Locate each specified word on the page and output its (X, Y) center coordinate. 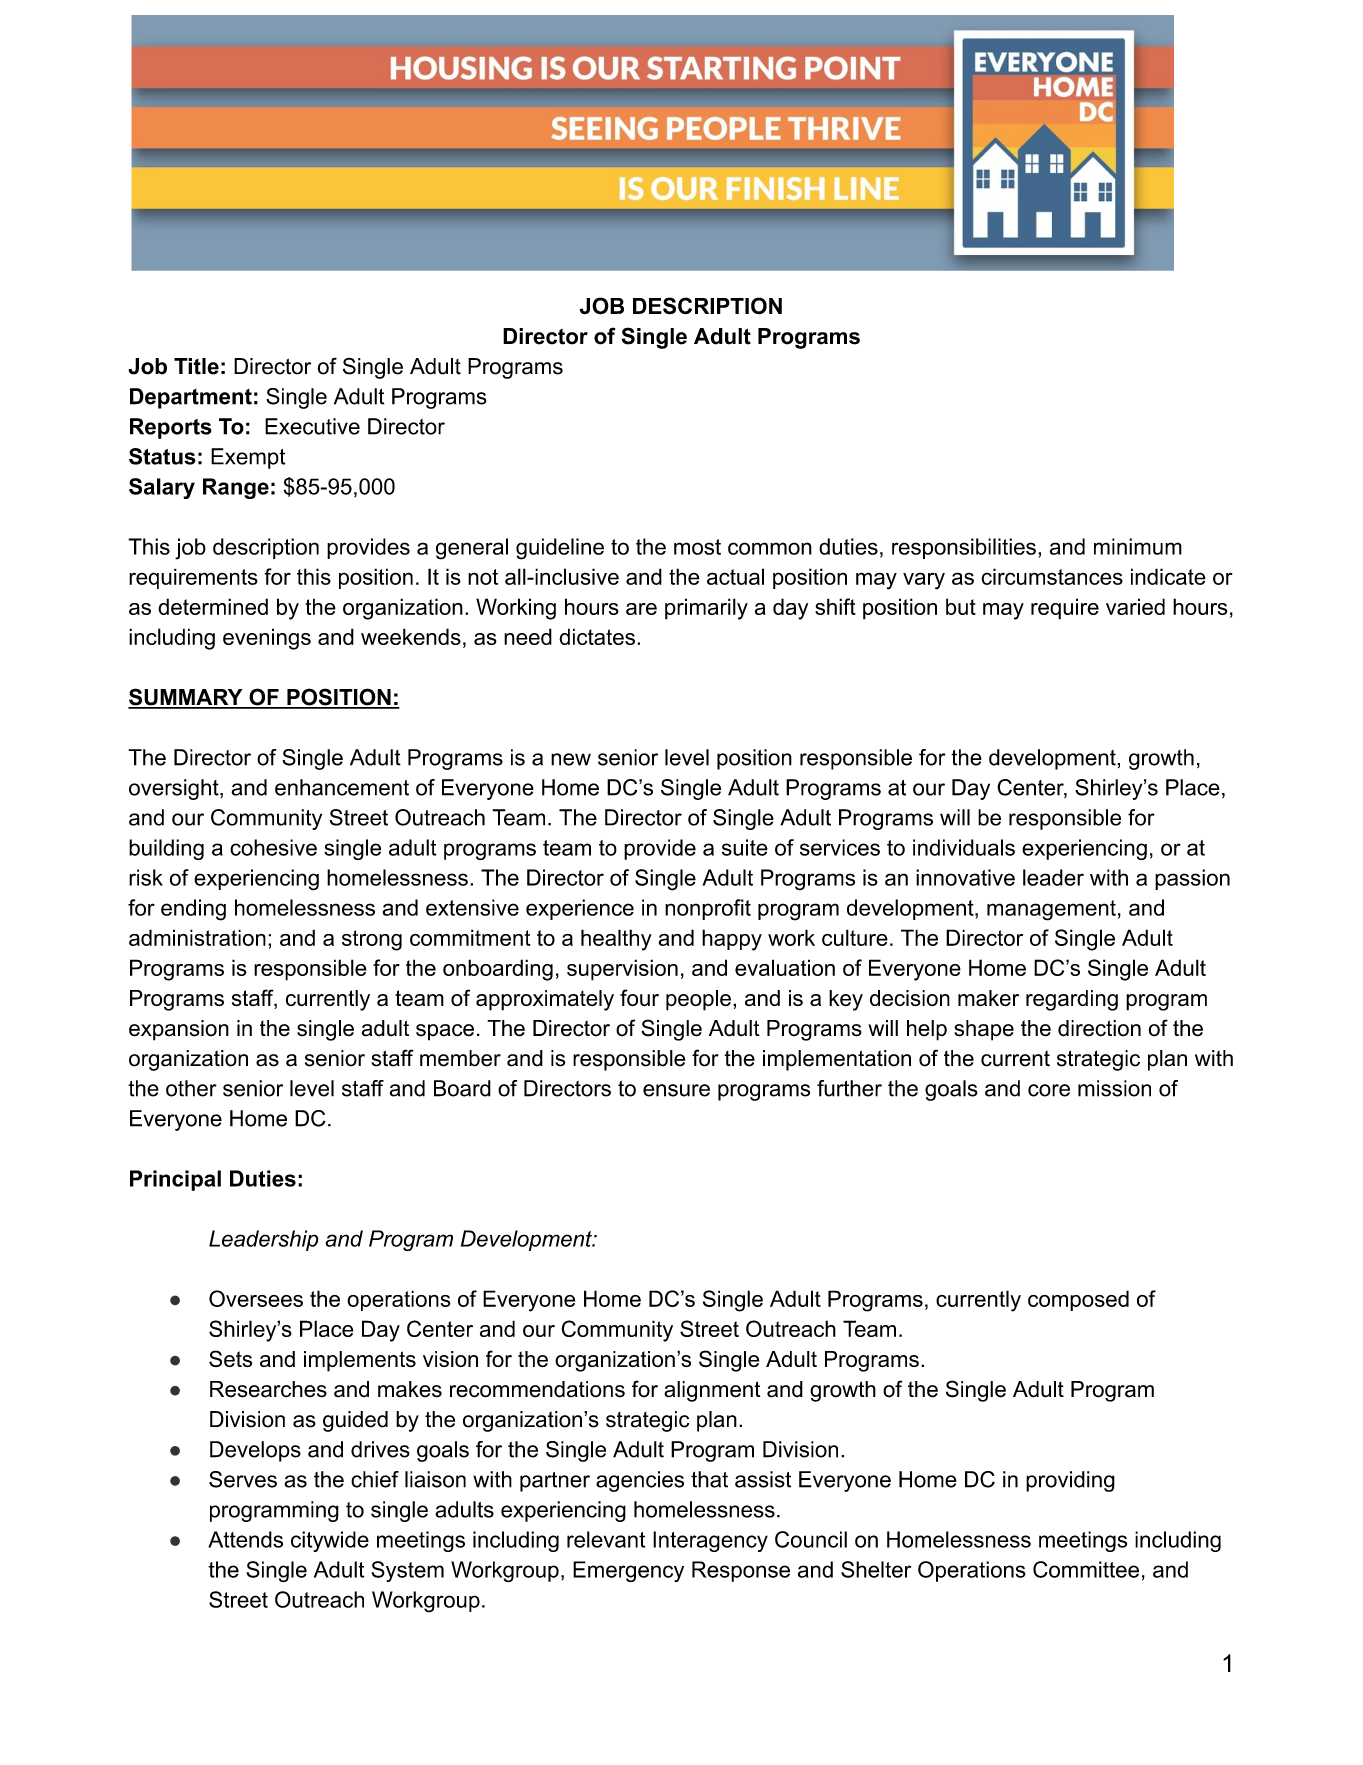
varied (1135, 606)
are (641, 609)
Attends (245, 1539)
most (697, 547)
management (1051, 910)
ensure (676, 1090)
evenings (267, 639)
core (1049, 1090)
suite (745, 847)
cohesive (273, 847)
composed (1078, 1300)
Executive (312, 426)
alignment (712, 1391)
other (191, 1088)
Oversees (256, 1298)
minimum (1138, 546)
